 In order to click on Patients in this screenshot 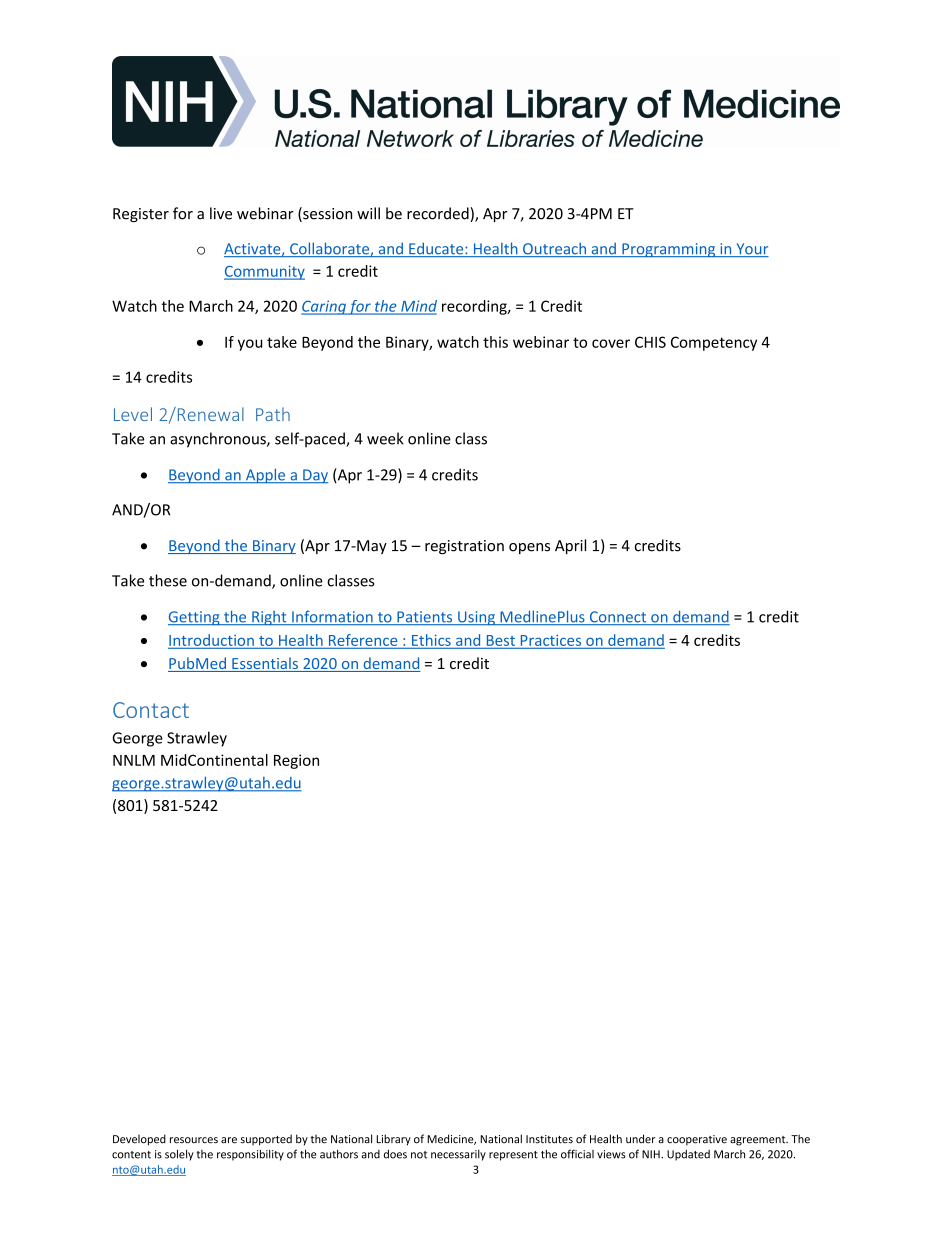, I will do `click(425, 618)`.
